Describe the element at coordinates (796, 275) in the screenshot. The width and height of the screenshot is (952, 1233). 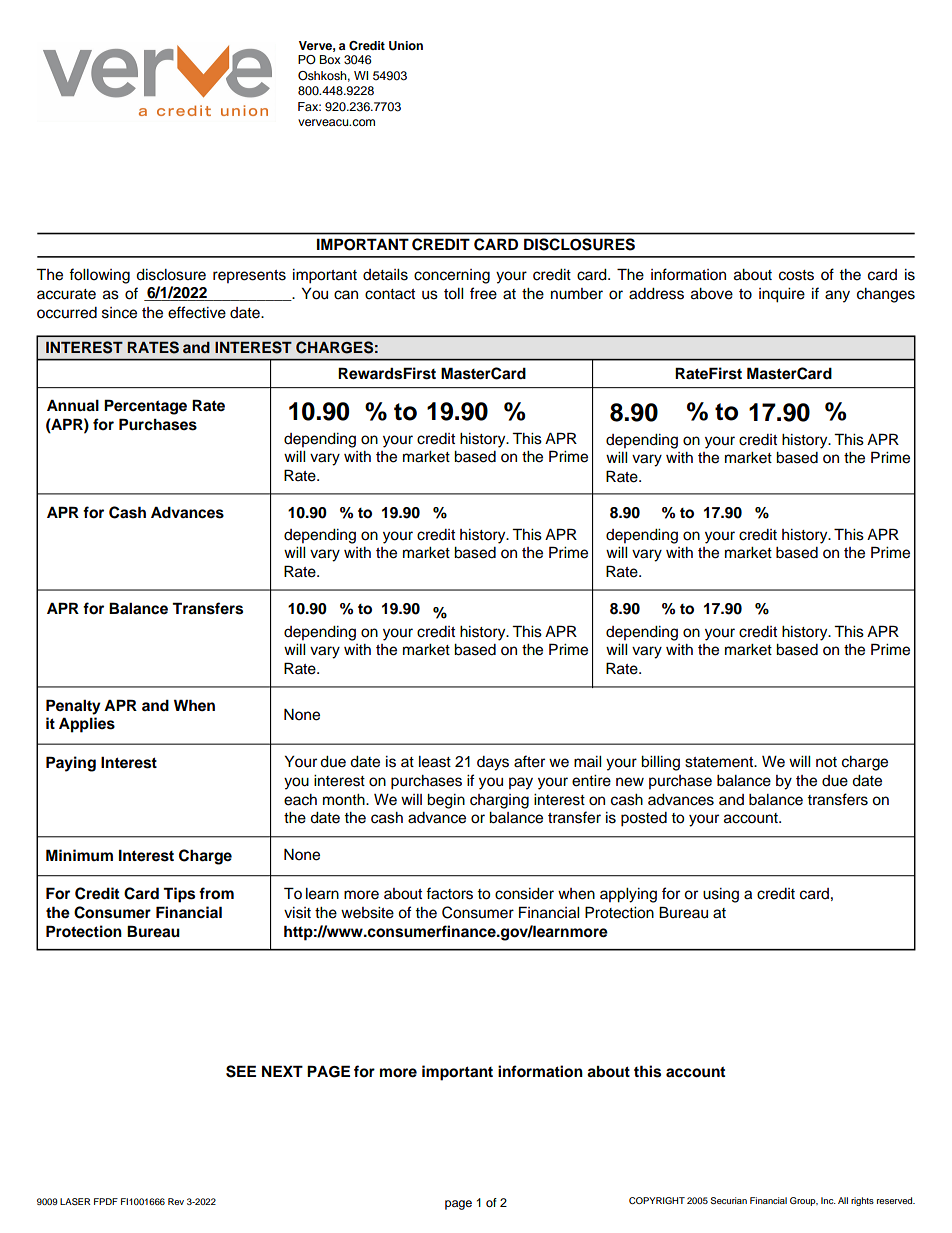
I see `costs` at that location.
